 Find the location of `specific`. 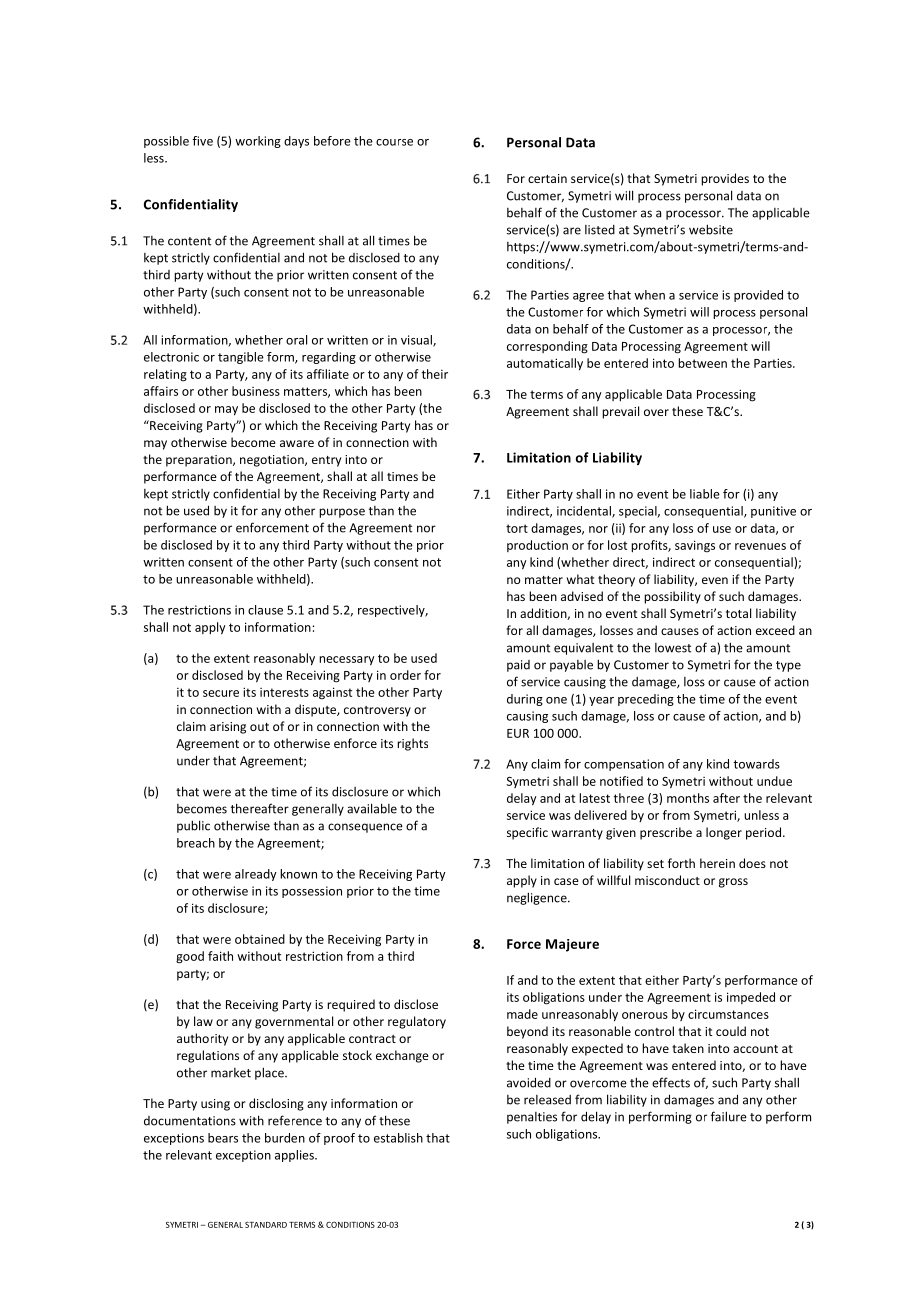

specific is located at coordinates (527, 833).
